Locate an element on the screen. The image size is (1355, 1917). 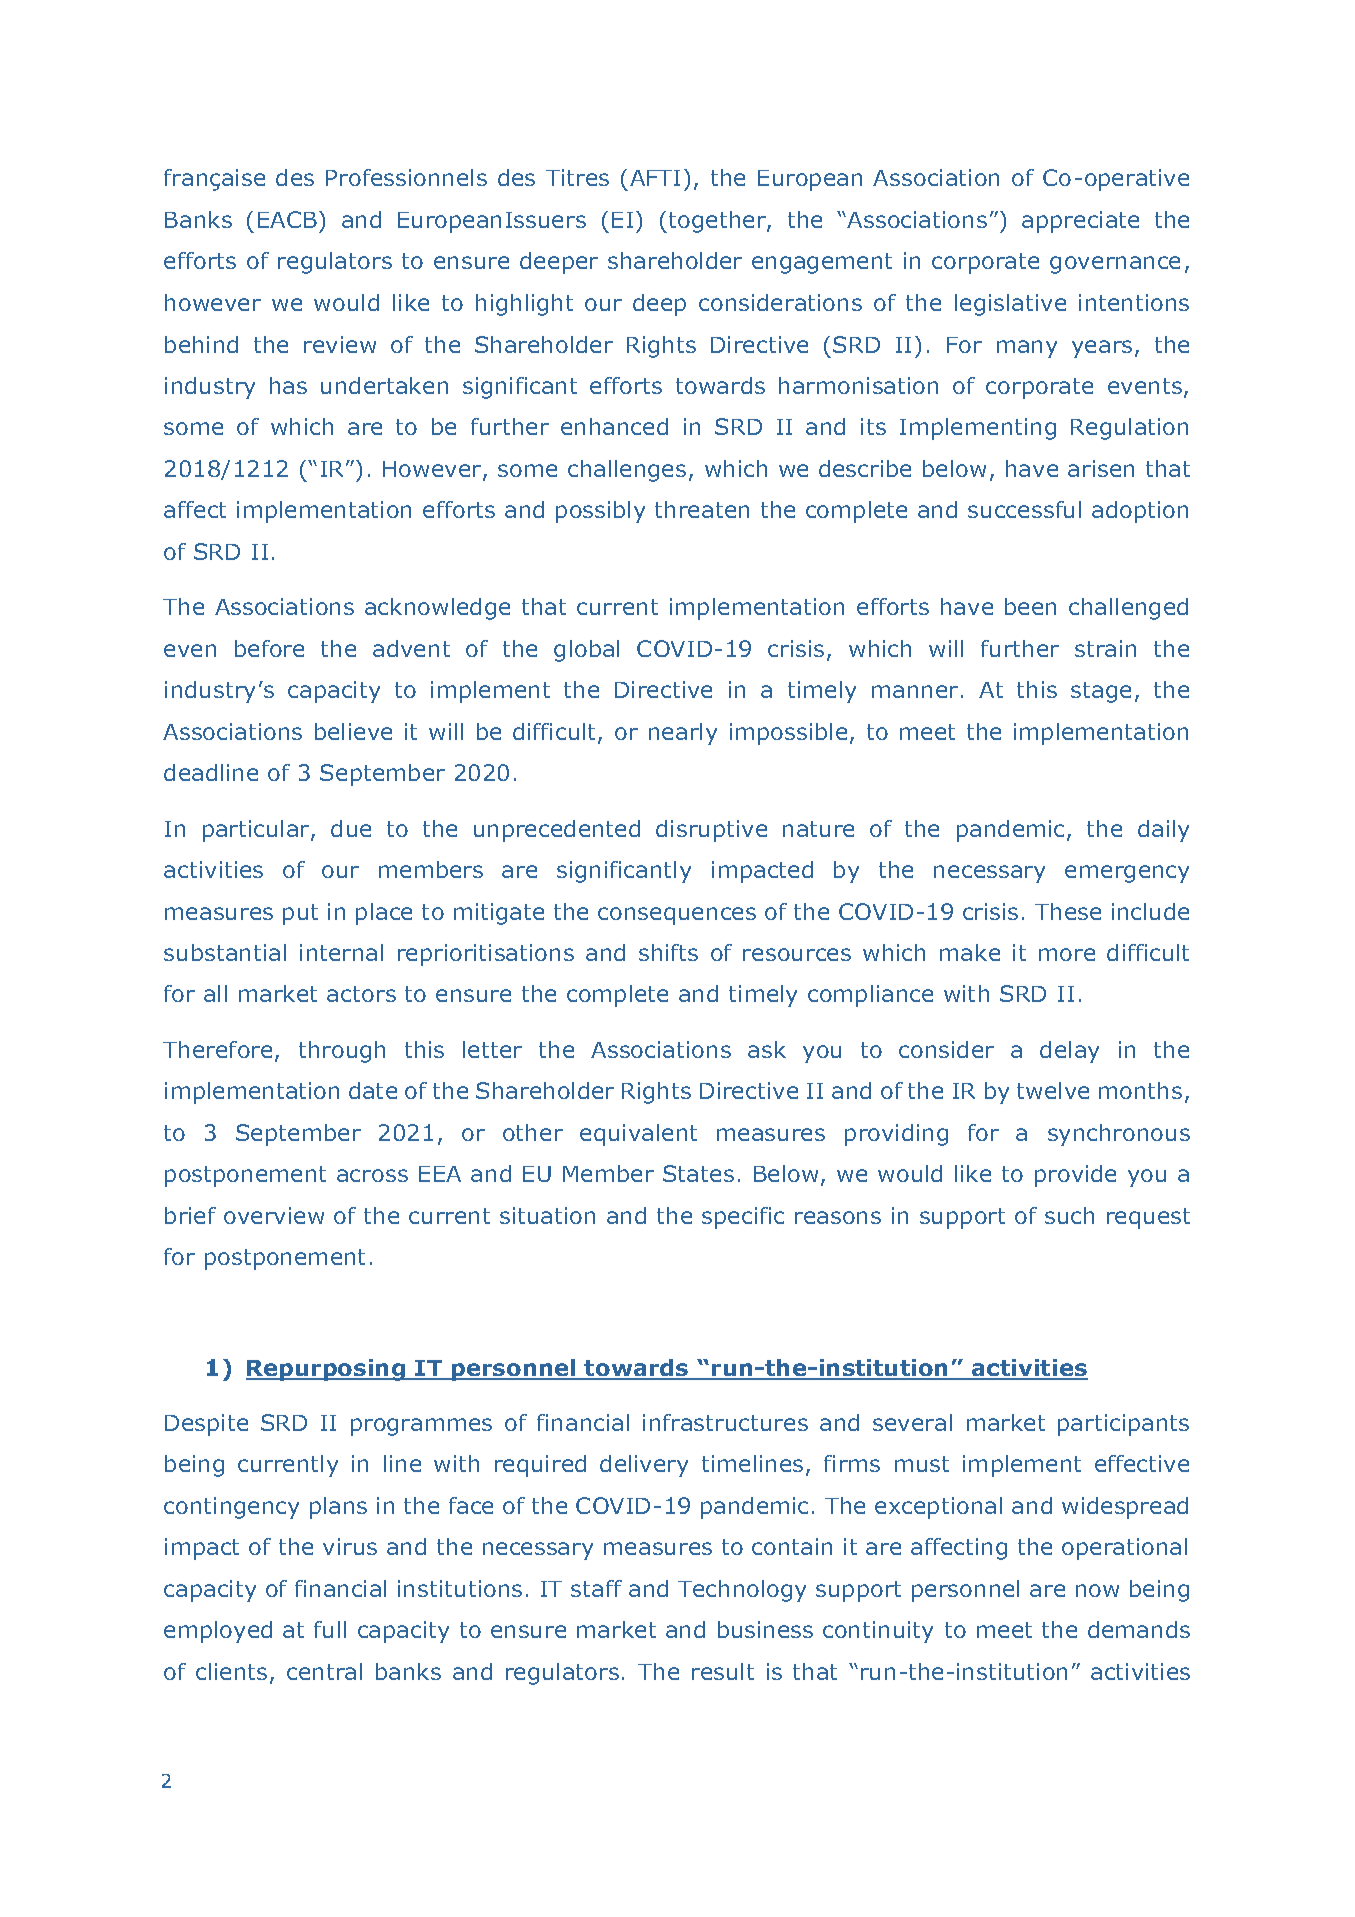
put is located at coordinates (300, 914).
